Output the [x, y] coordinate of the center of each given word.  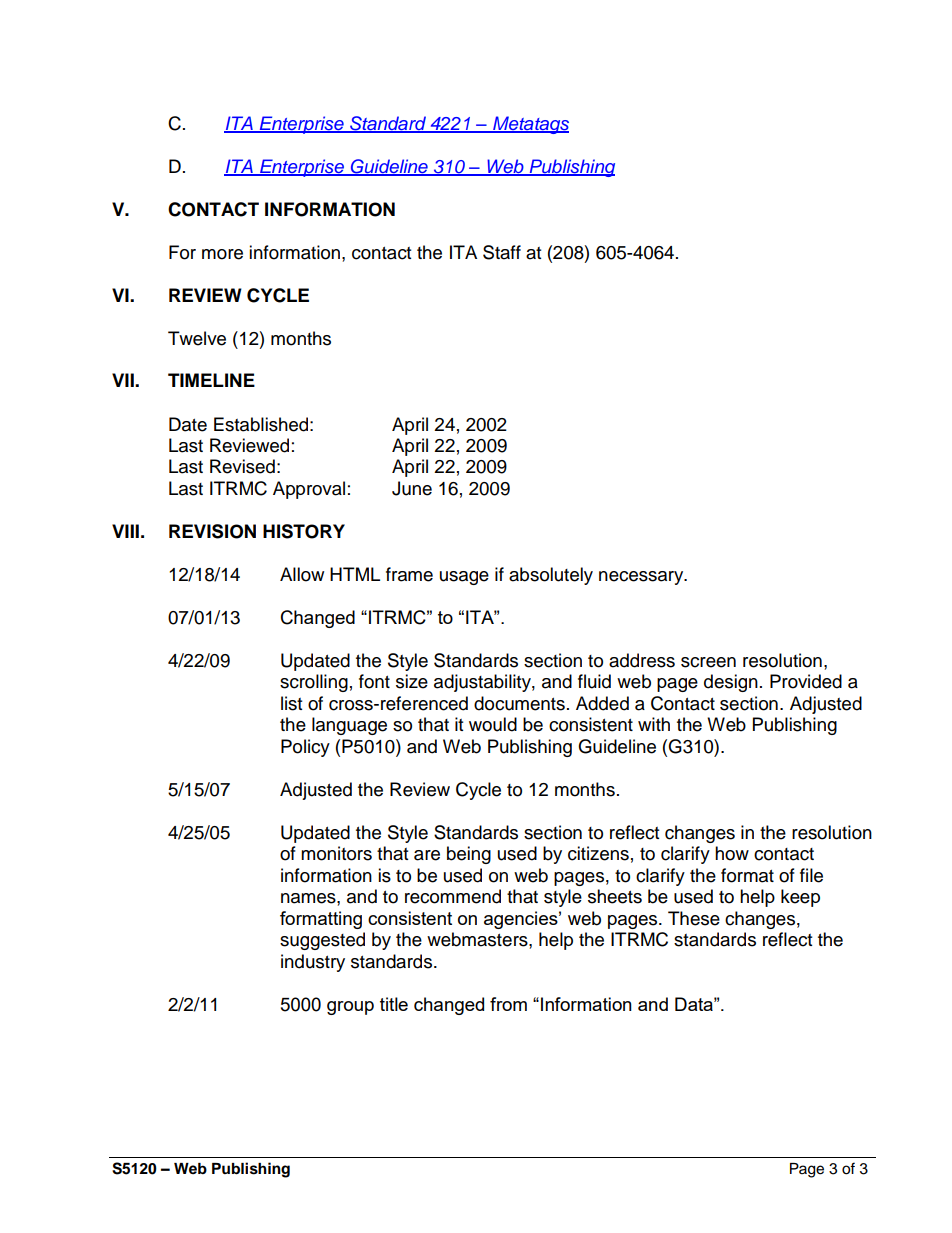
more [222, 254]
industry [313, 963]
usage [464, 578]
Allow [302, 574]
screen [708, 662]
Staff [502, 252]
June [412, 488]
